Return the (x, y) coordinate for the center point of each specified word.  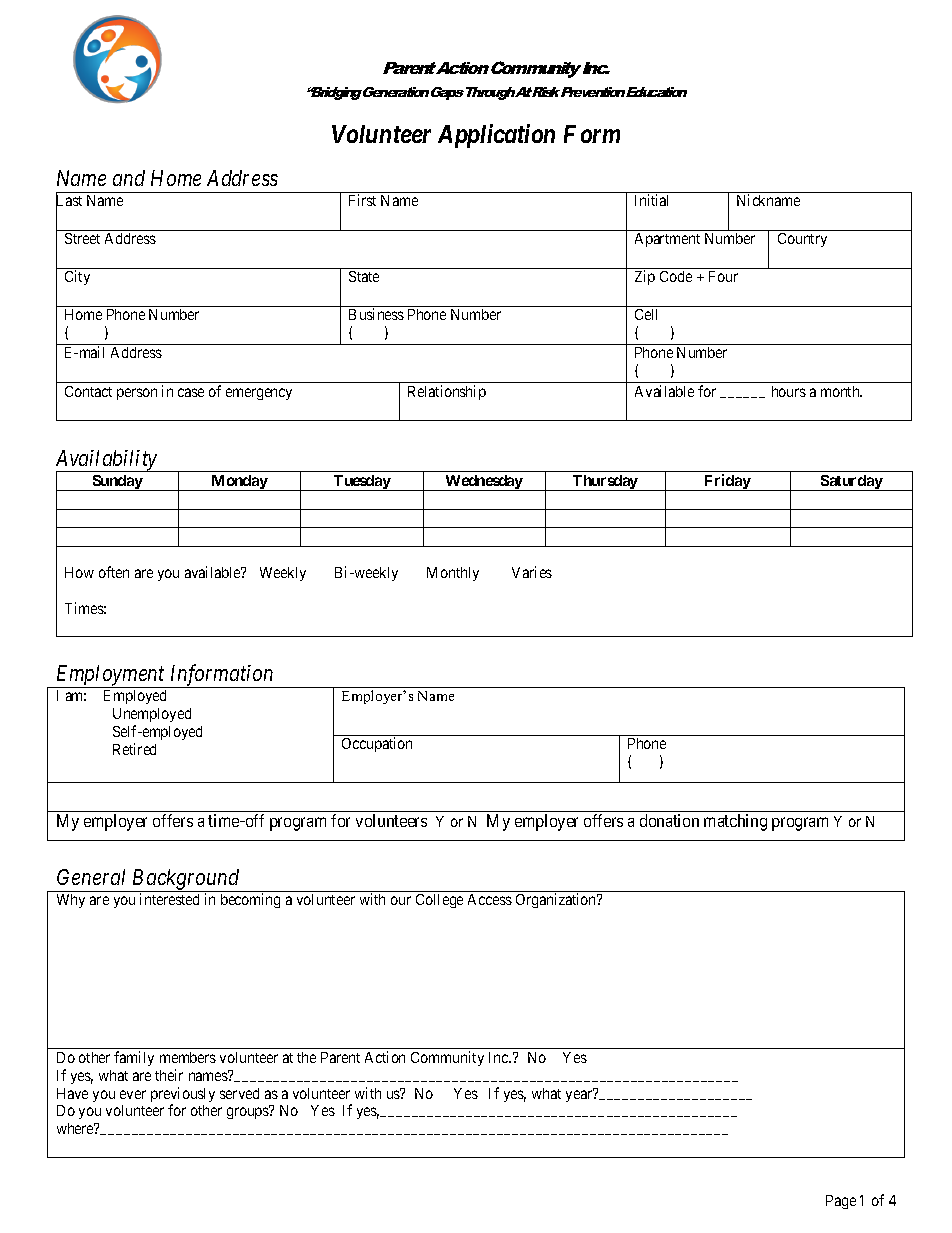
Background (186, 880)
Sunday (117, 483)
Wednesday (484, 483)
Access (490, 899)
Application (496, 136)
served (239, 1093)
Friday (727, 482)
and (129, 178)
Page (841, 1202)
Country (802, 240)
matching (735, 822)
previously (183, 1096)
